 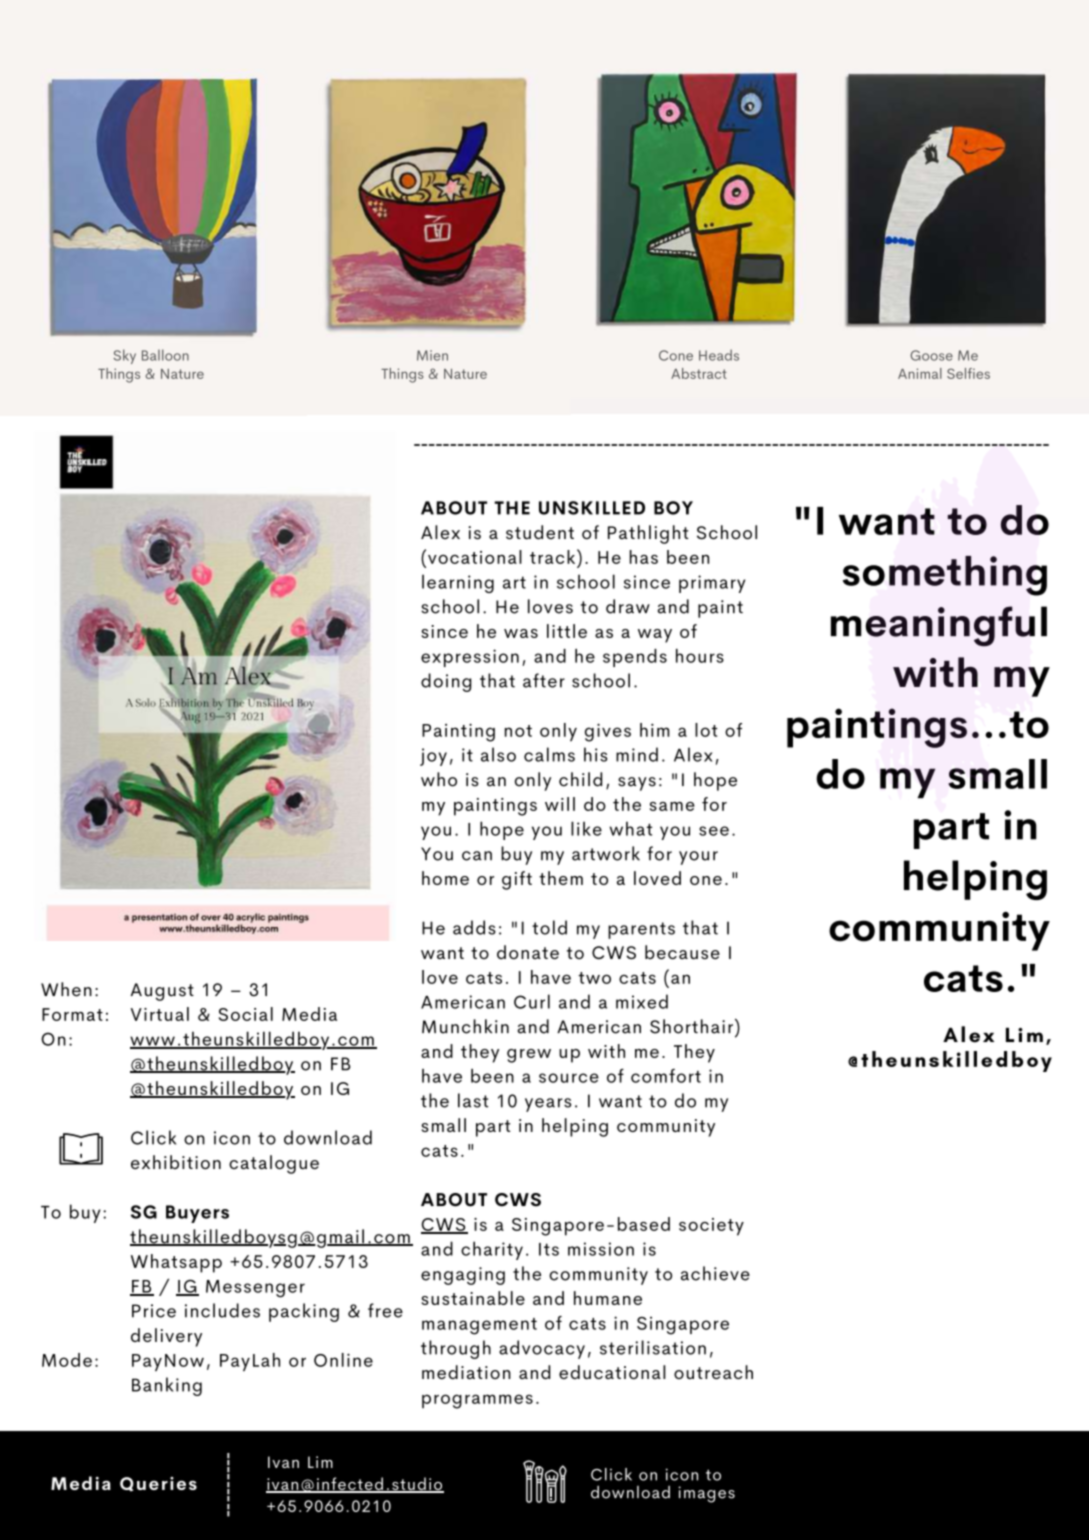 What do you see at coordinates (682, 952) in the image?
I see `because` at bounding box center [682, 952].
